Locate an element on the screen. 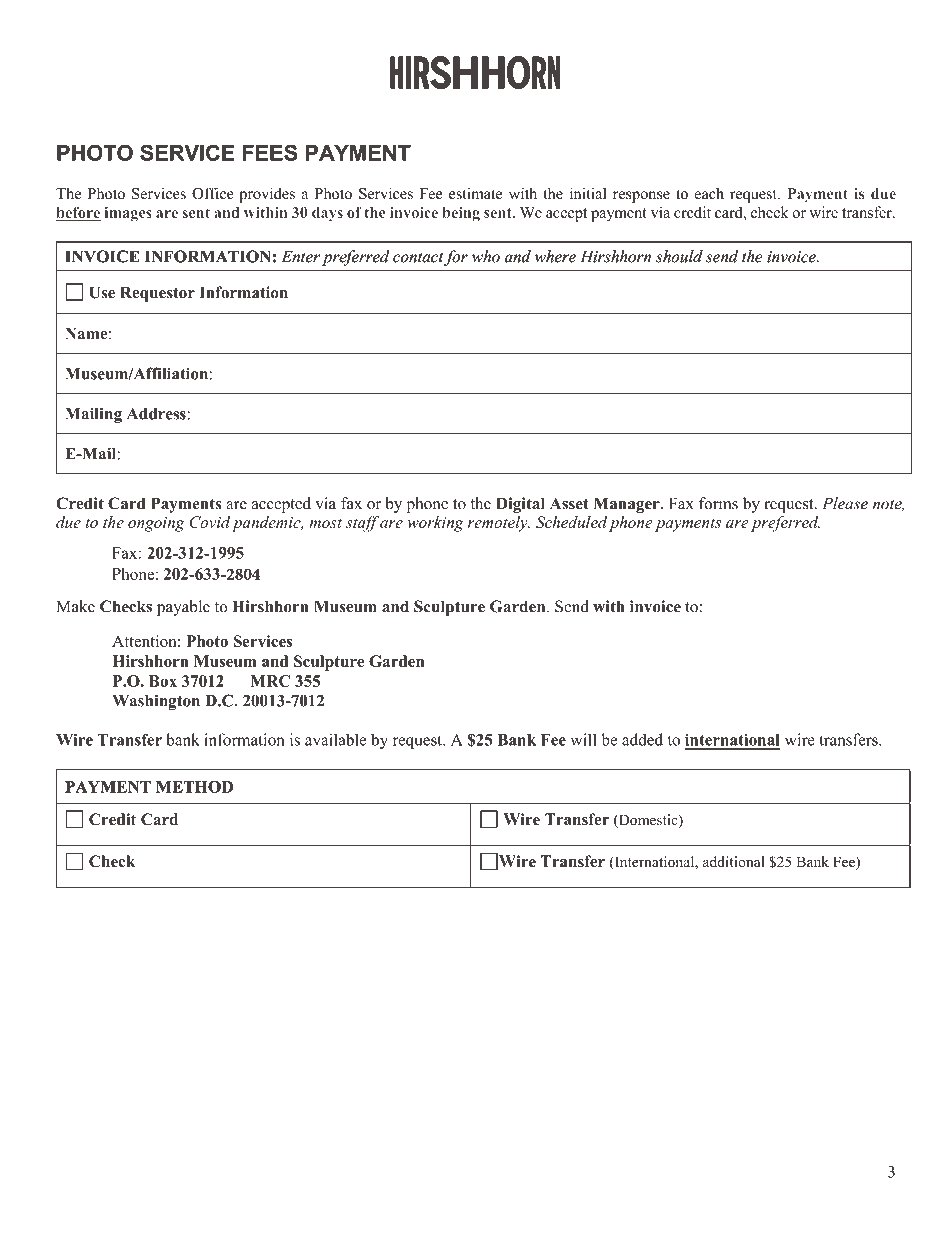 Image resolution: width=952 pixels, height=1233 pixels. will is located at coordinates (583, 739).
